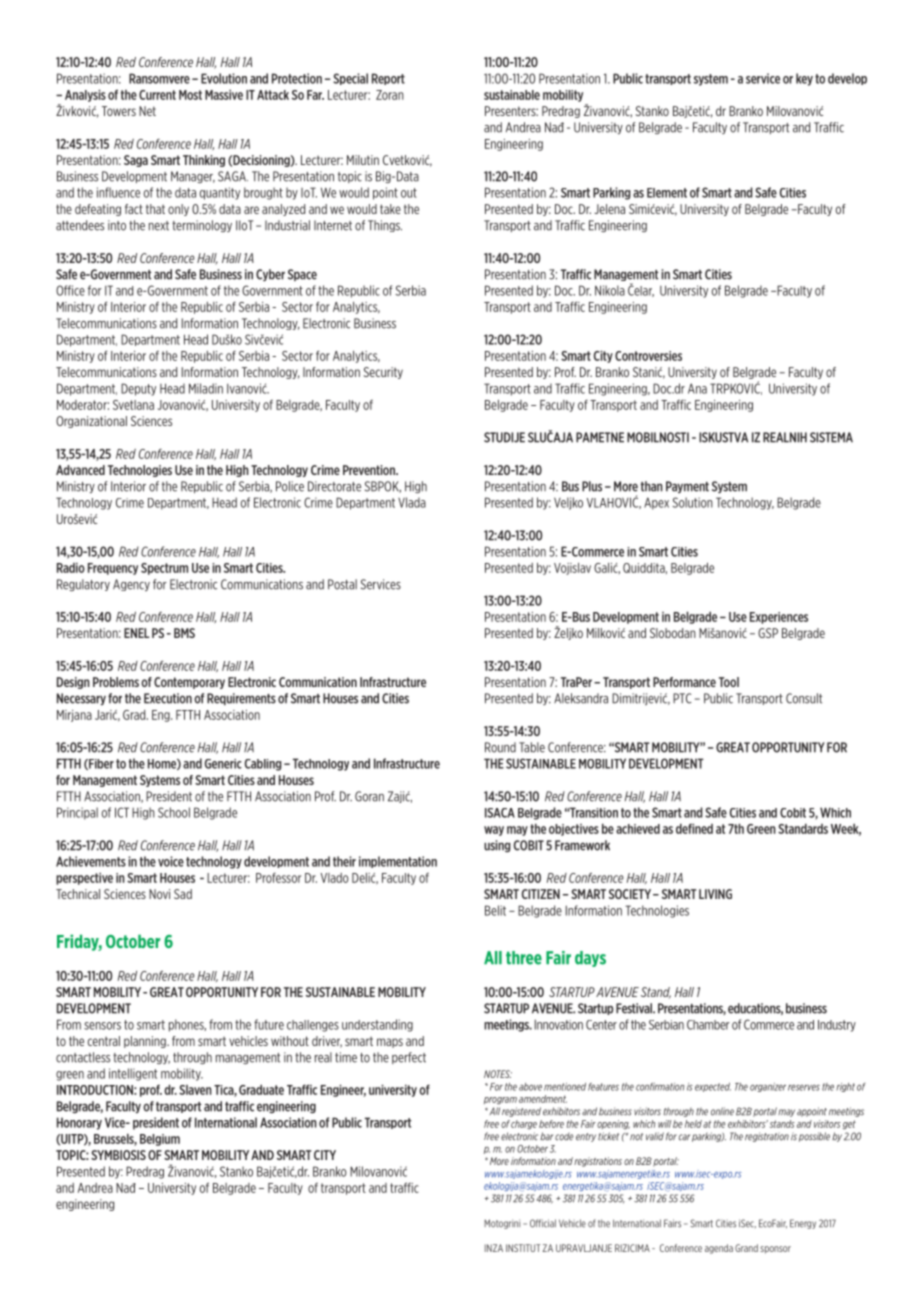  I want to click on key, so click(804, 79).
